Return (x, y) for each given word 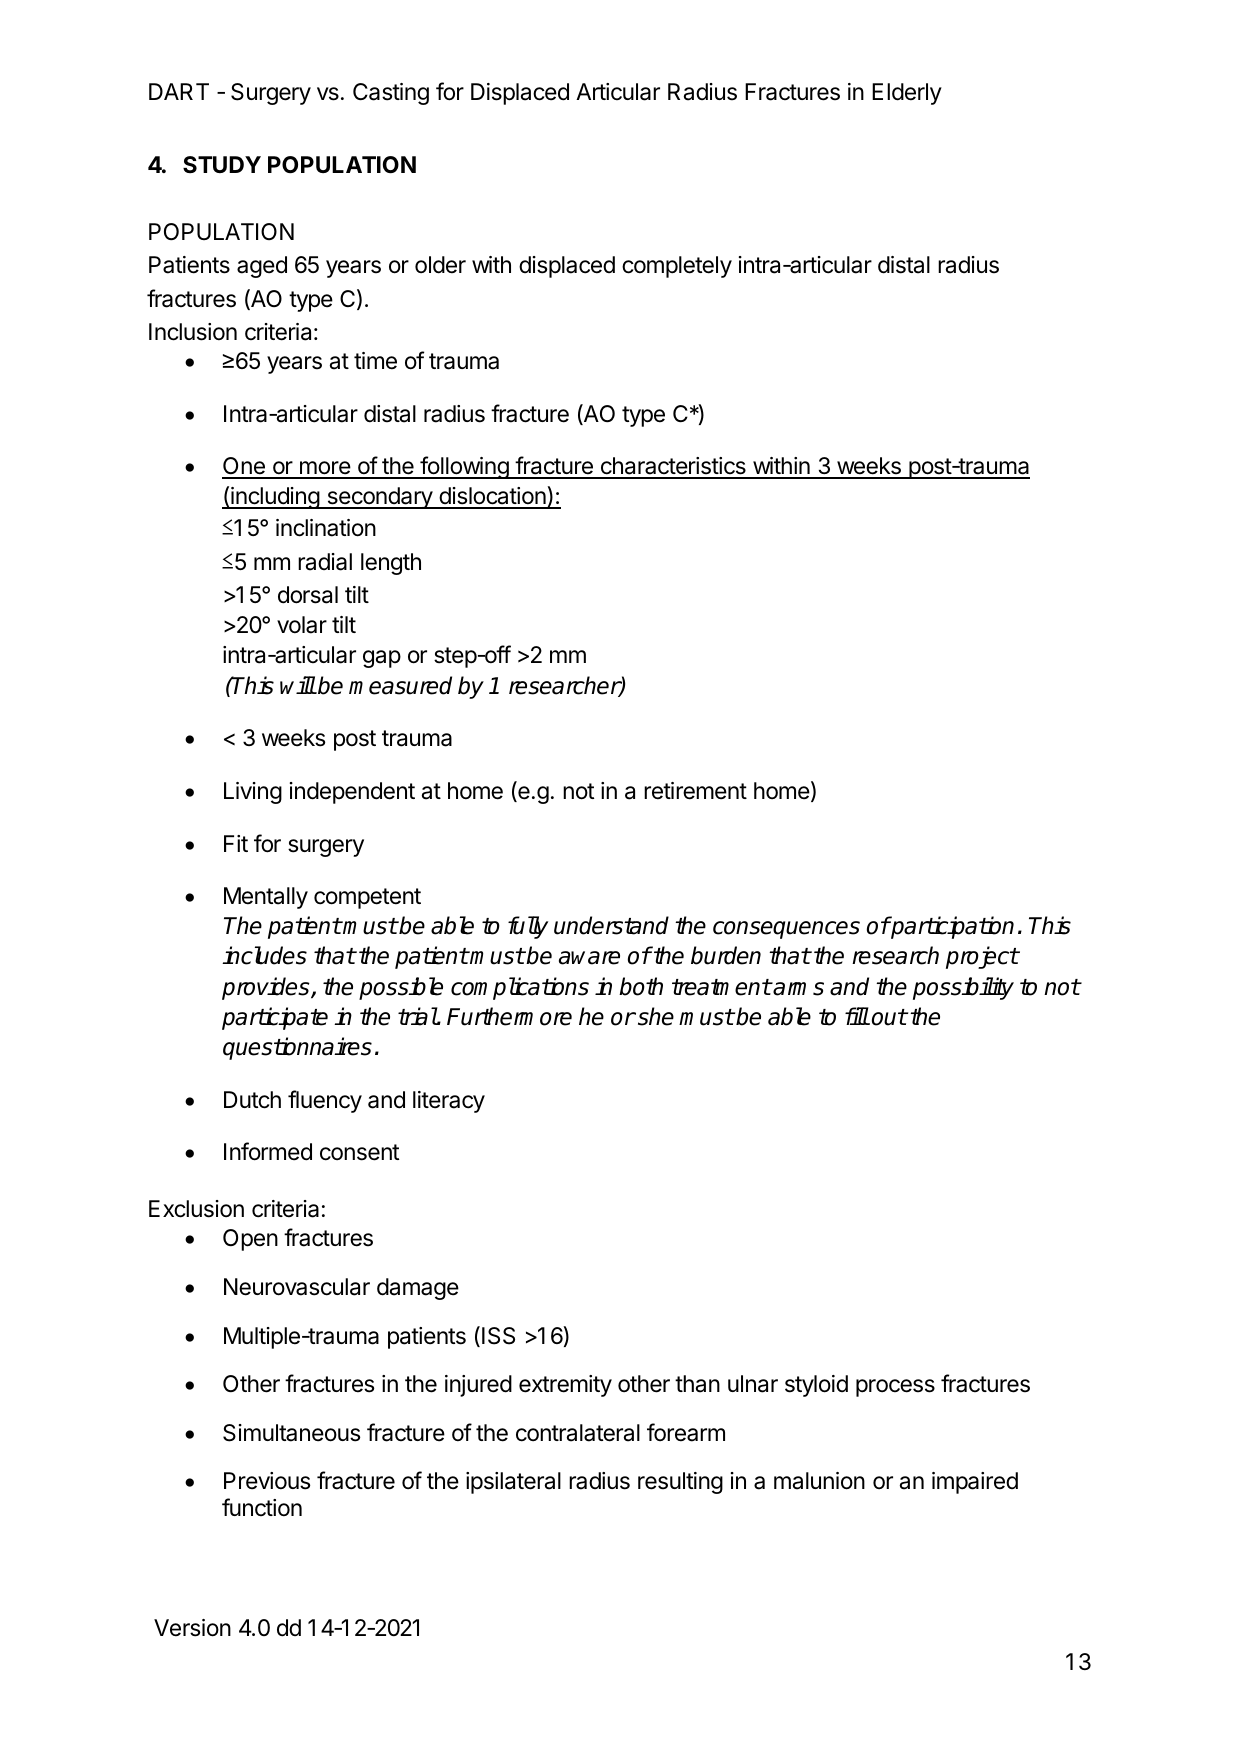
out (889, 1017)
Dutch (252, 1100)
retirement (695, 791)
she (656, 1016)
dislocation (492, 497)
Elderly (907, 94)
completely (677, 267)
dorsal (308, 595)
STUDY (222, 165)
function (262, 1507)
